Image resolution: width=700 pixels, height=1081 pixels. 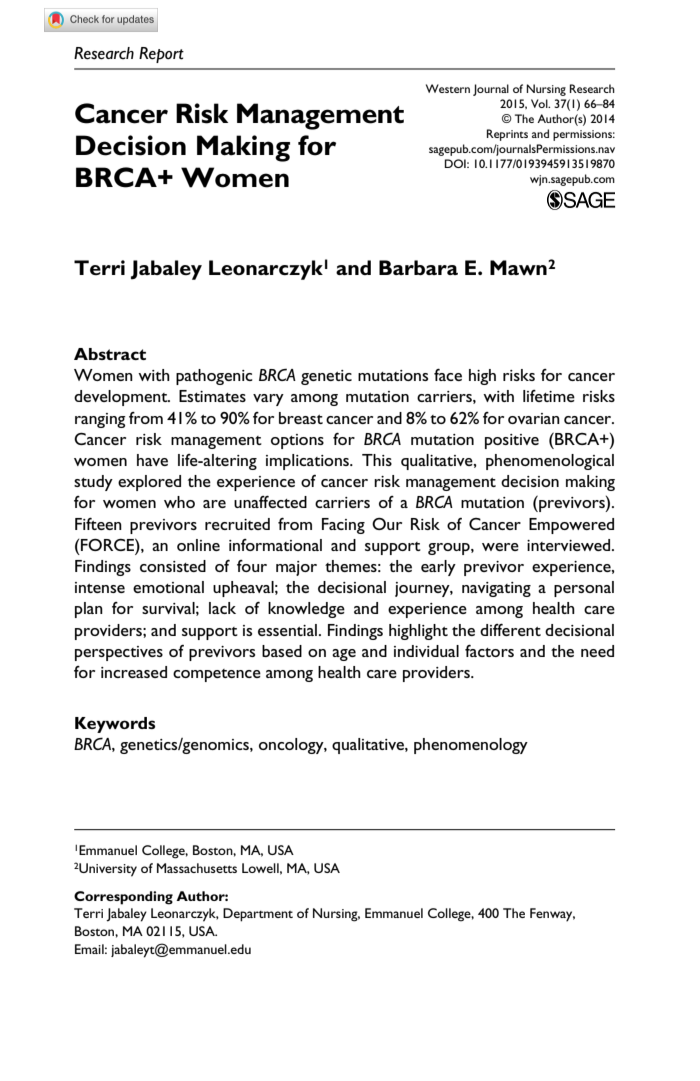 I want to click on breast, so click(x=301, y=418).
